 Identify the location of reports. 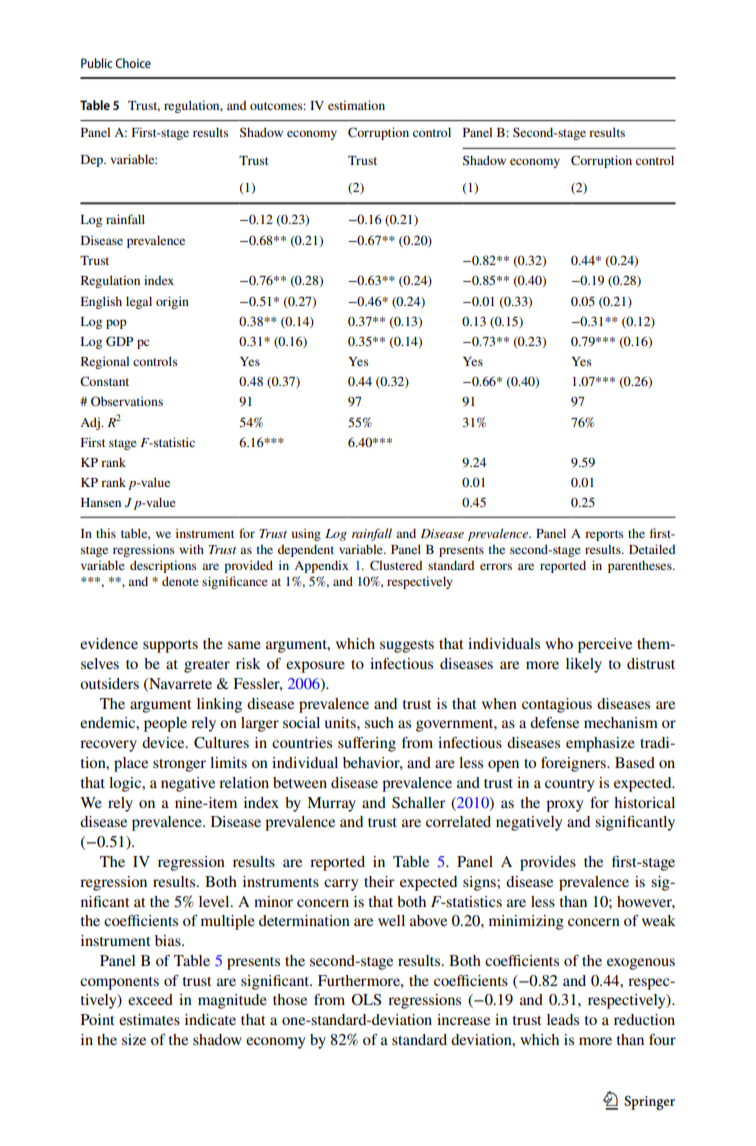
(604, 535).
